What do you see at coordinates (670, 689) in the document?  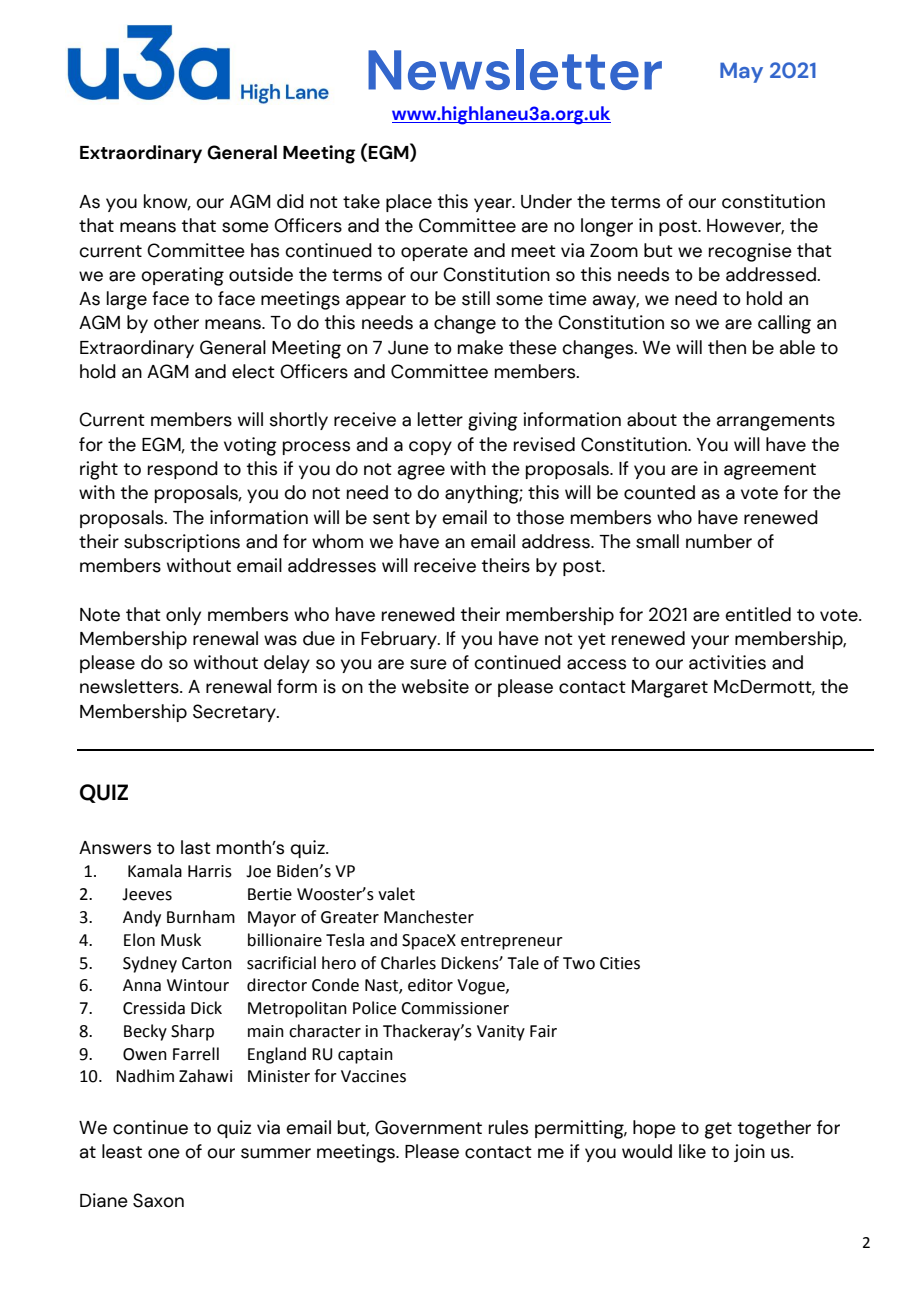 I see `Margaret` at bounding box center [670, 689].
